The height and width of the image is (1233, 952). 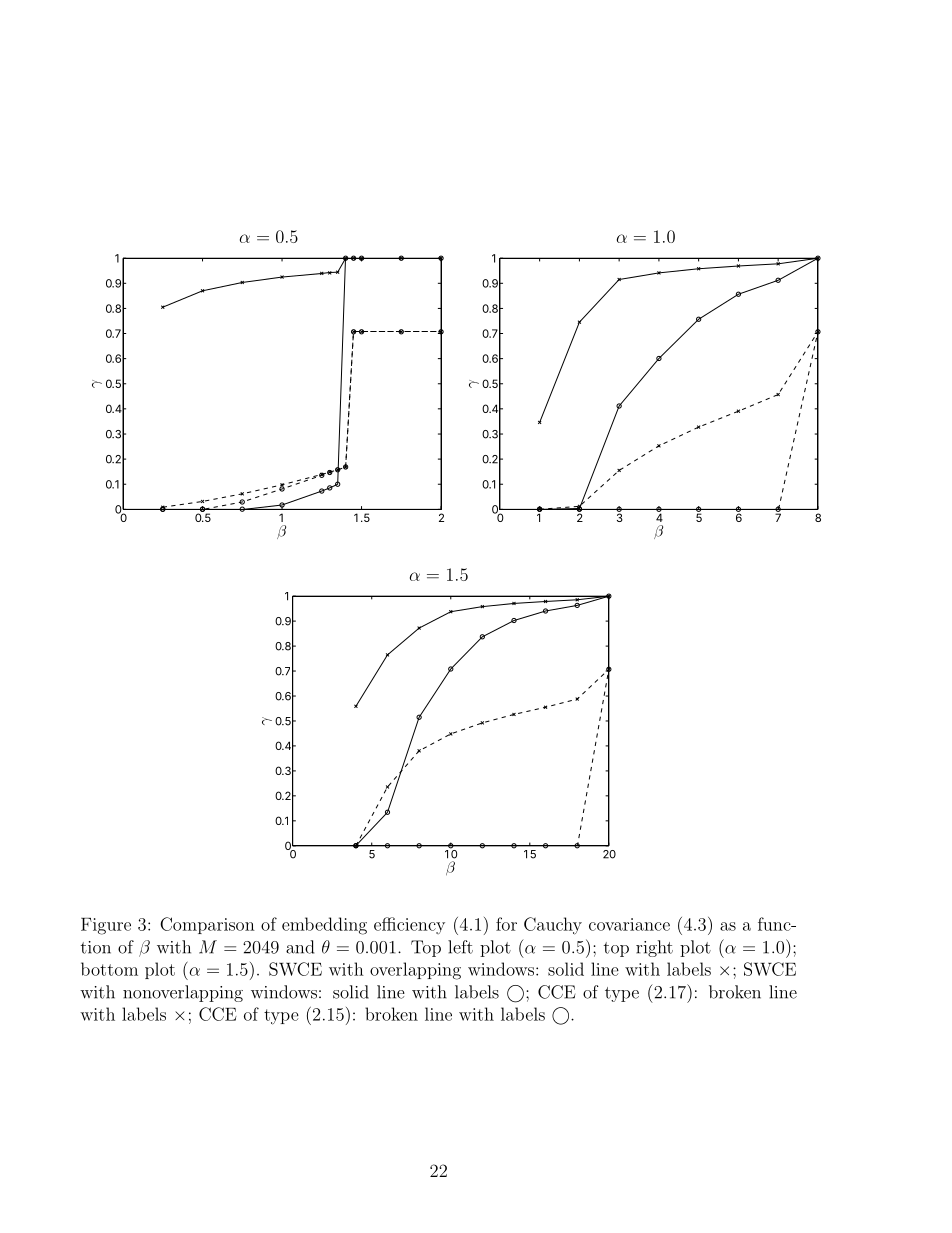 I want to click on right, so click(x=654, y=948).
